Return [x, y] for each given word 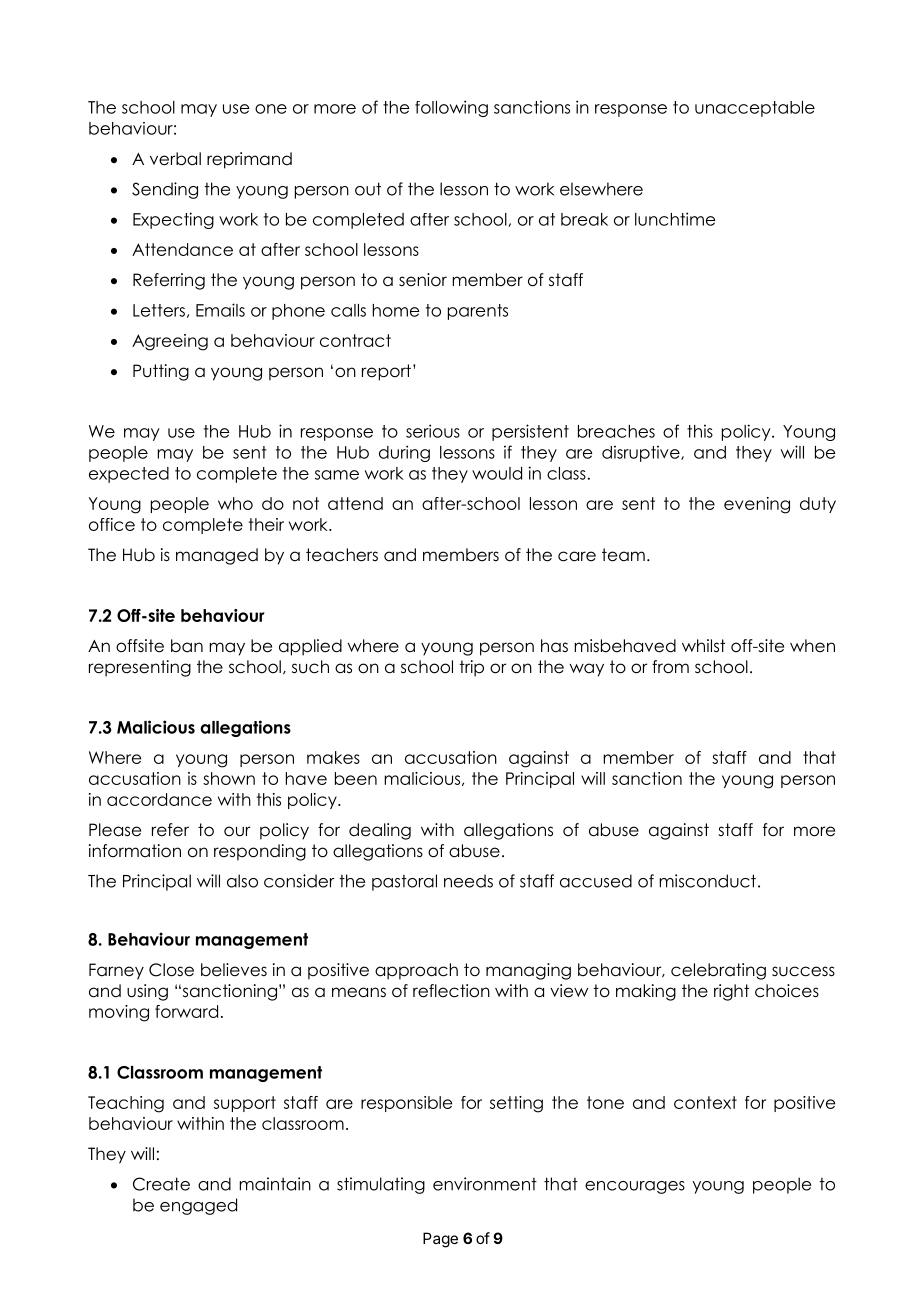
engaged [198, 1206]
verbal [175, 159]
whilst [703, 646]
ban [187, 645]
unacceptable [755, 109]
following [451, 108]
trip [471, 668]
